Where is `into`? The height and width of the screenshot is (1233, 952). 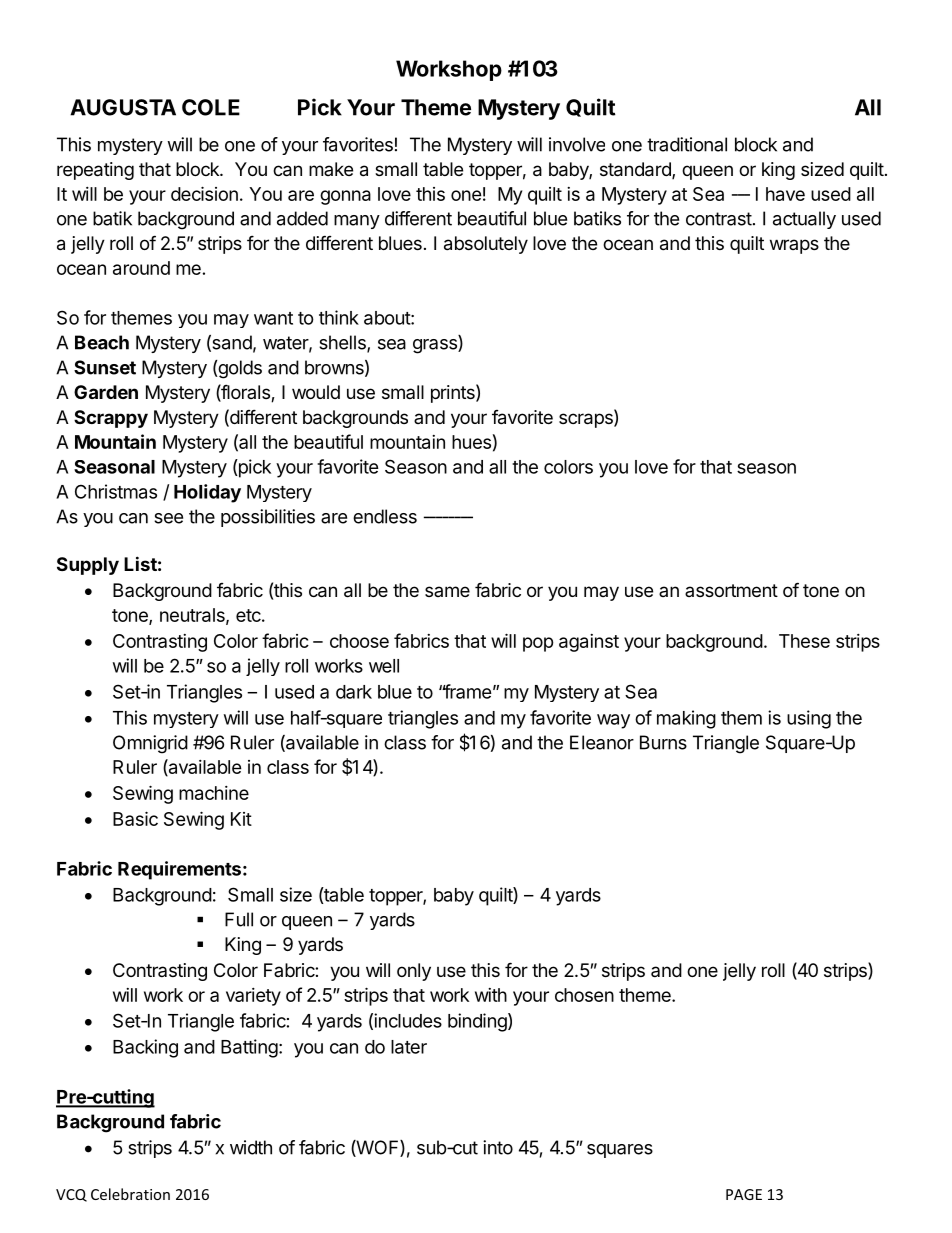
into is located at coordinates (498, 1147).
